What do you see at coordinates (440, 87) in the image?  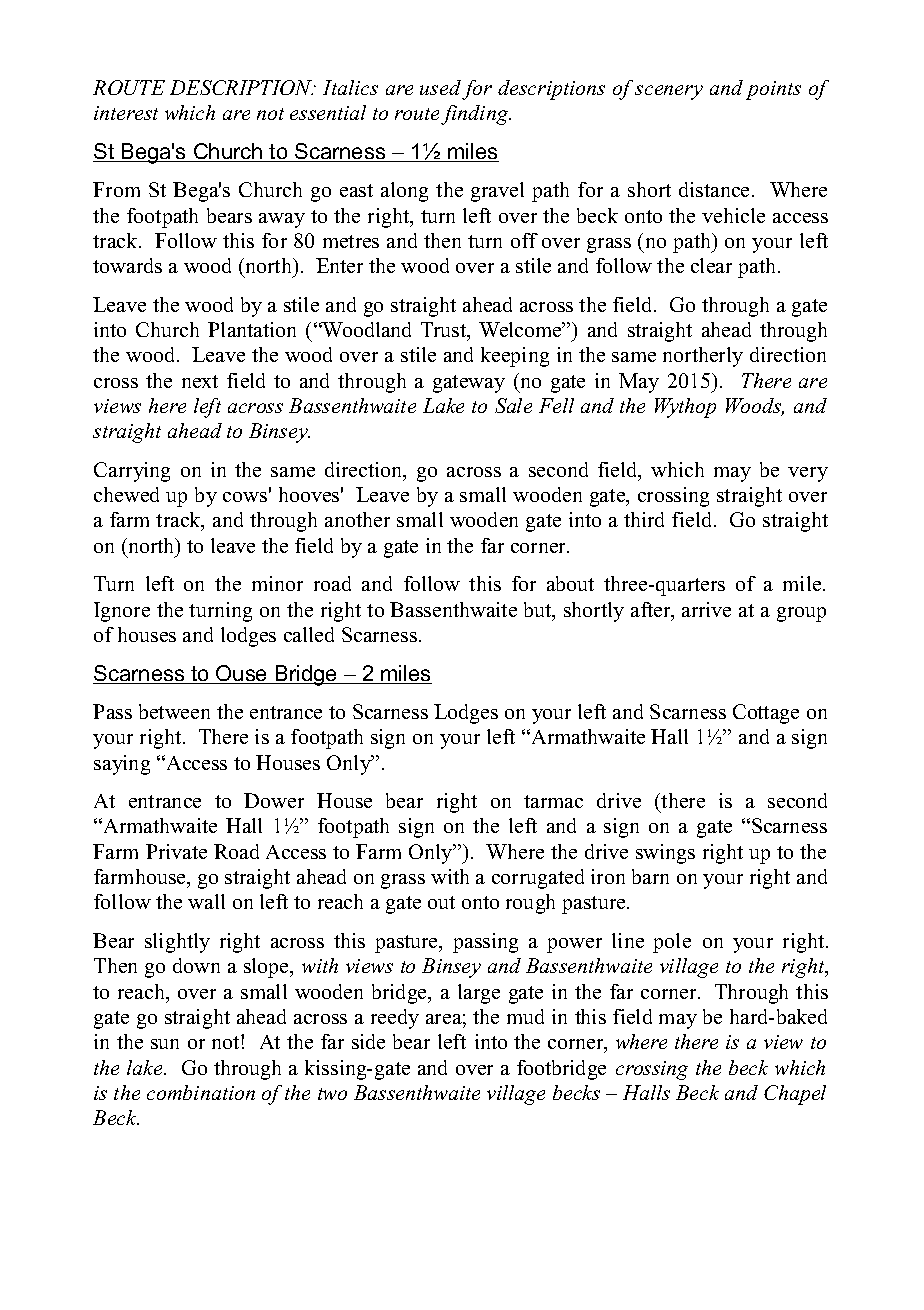 I see `used` at bounding box center [440, 87].
